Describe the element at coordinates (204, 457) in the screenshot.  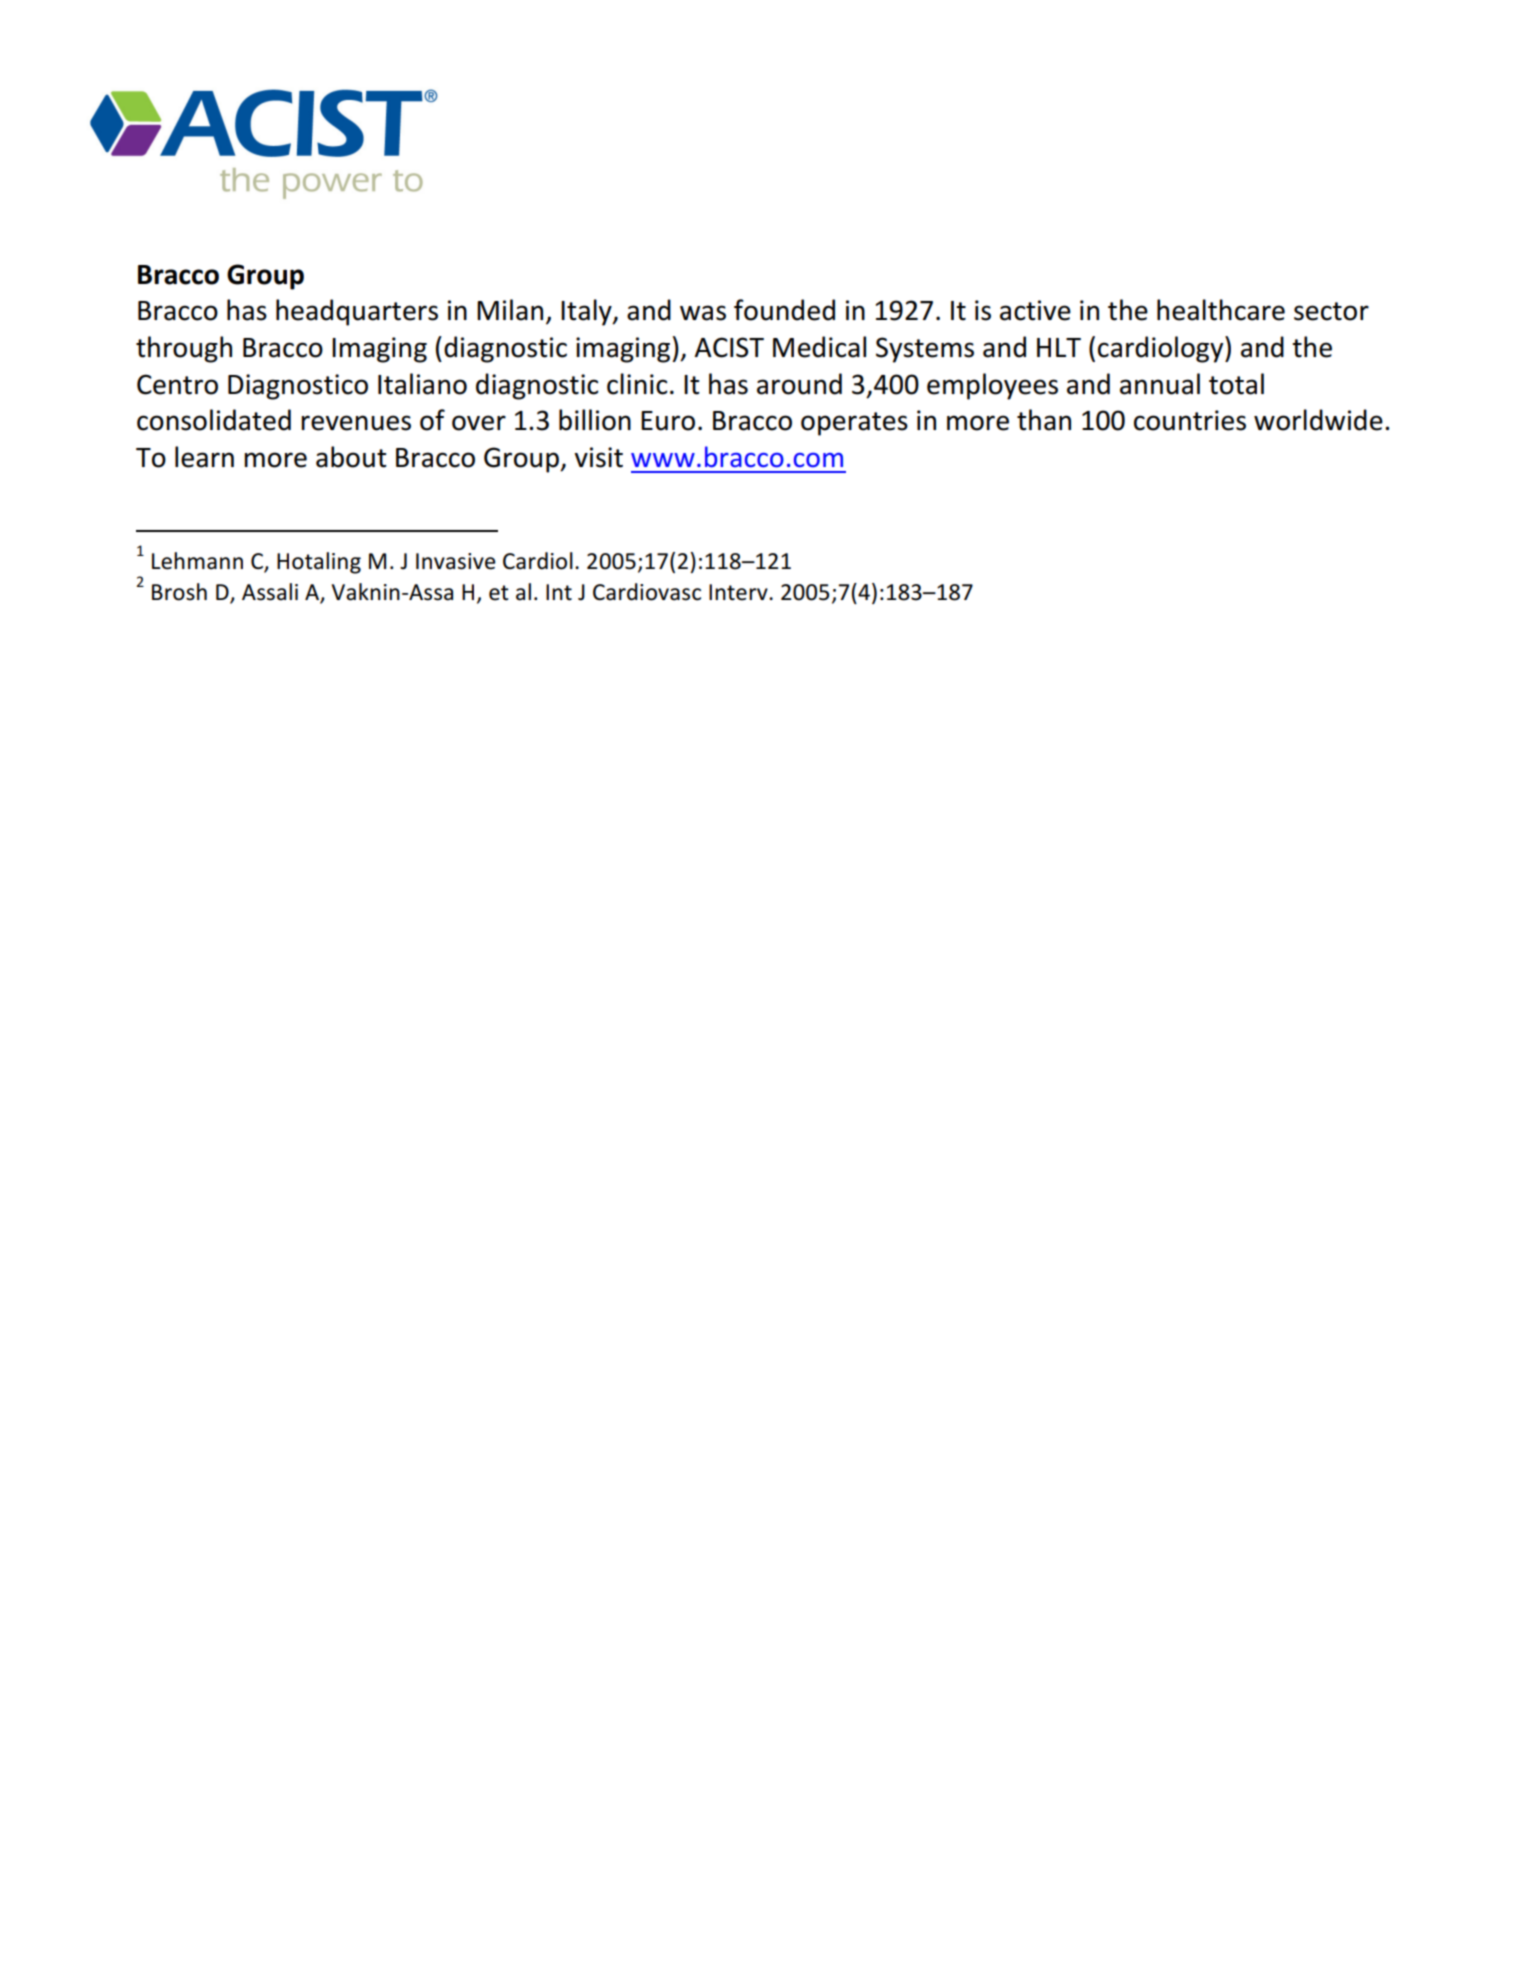
I see `learn` at that location.
